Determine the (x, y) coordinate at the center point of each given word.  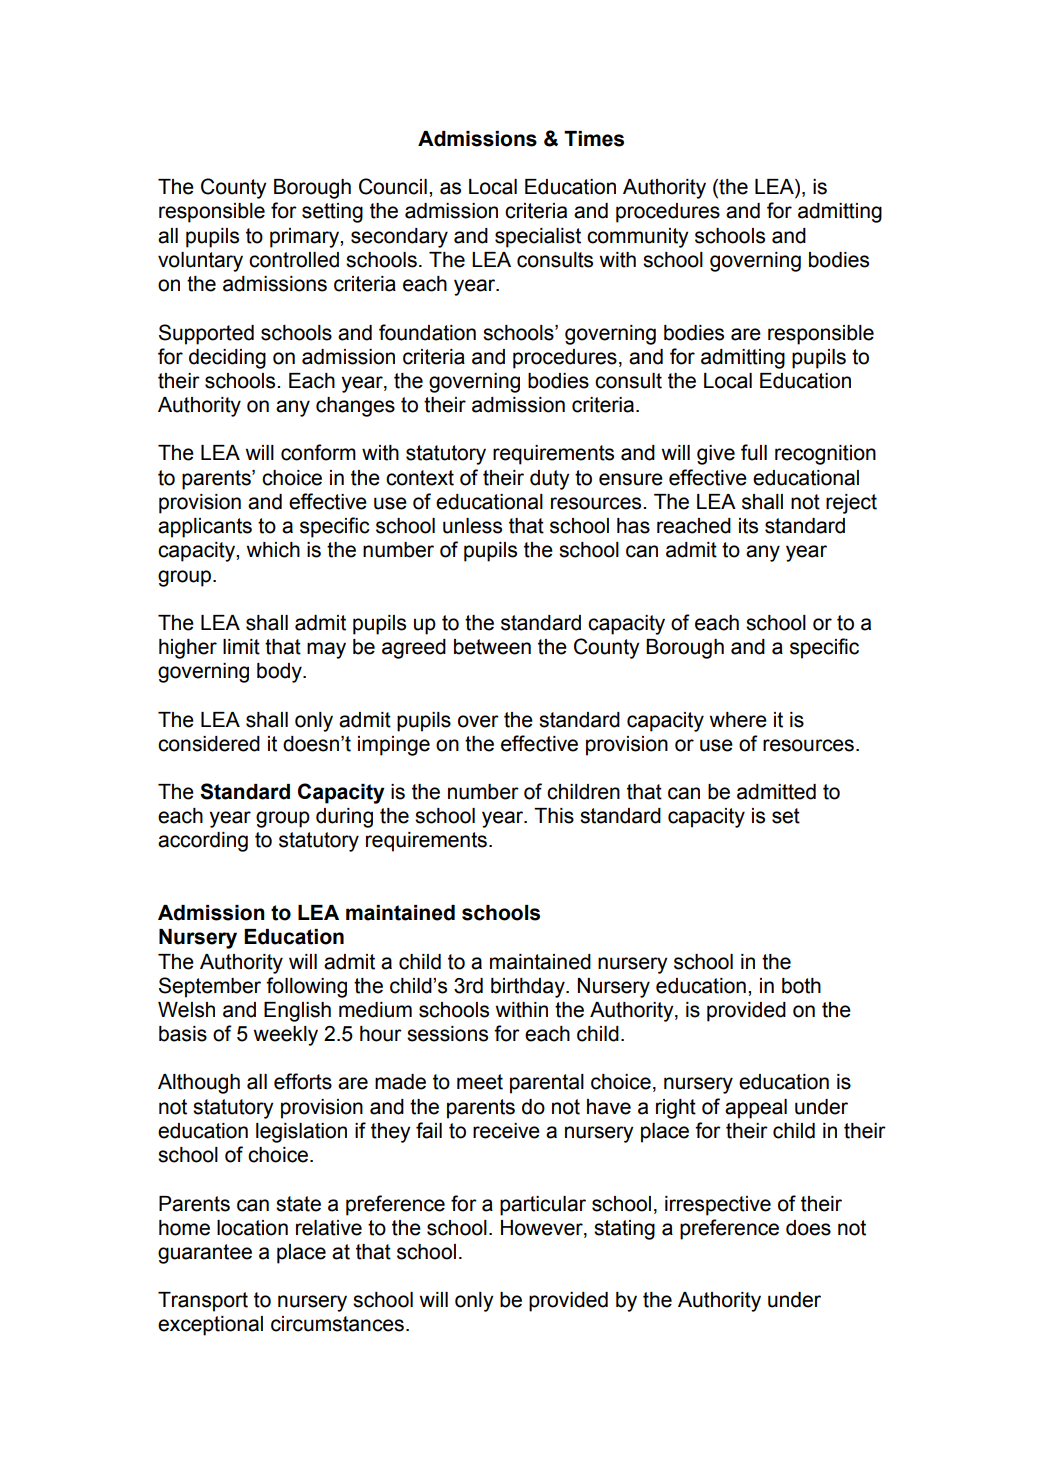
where (738, 720)
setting (332, 213)
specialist (538, 238)
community (638, 238)
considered (209, 744)
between (492, 647)
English (297, 1012)
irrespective (718, 1206)
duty (550, 480)
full (754, 452)
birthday (529, 988)
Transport (203, 1302)
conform (318, 452)
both (801, 986)
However (543, 1228)
